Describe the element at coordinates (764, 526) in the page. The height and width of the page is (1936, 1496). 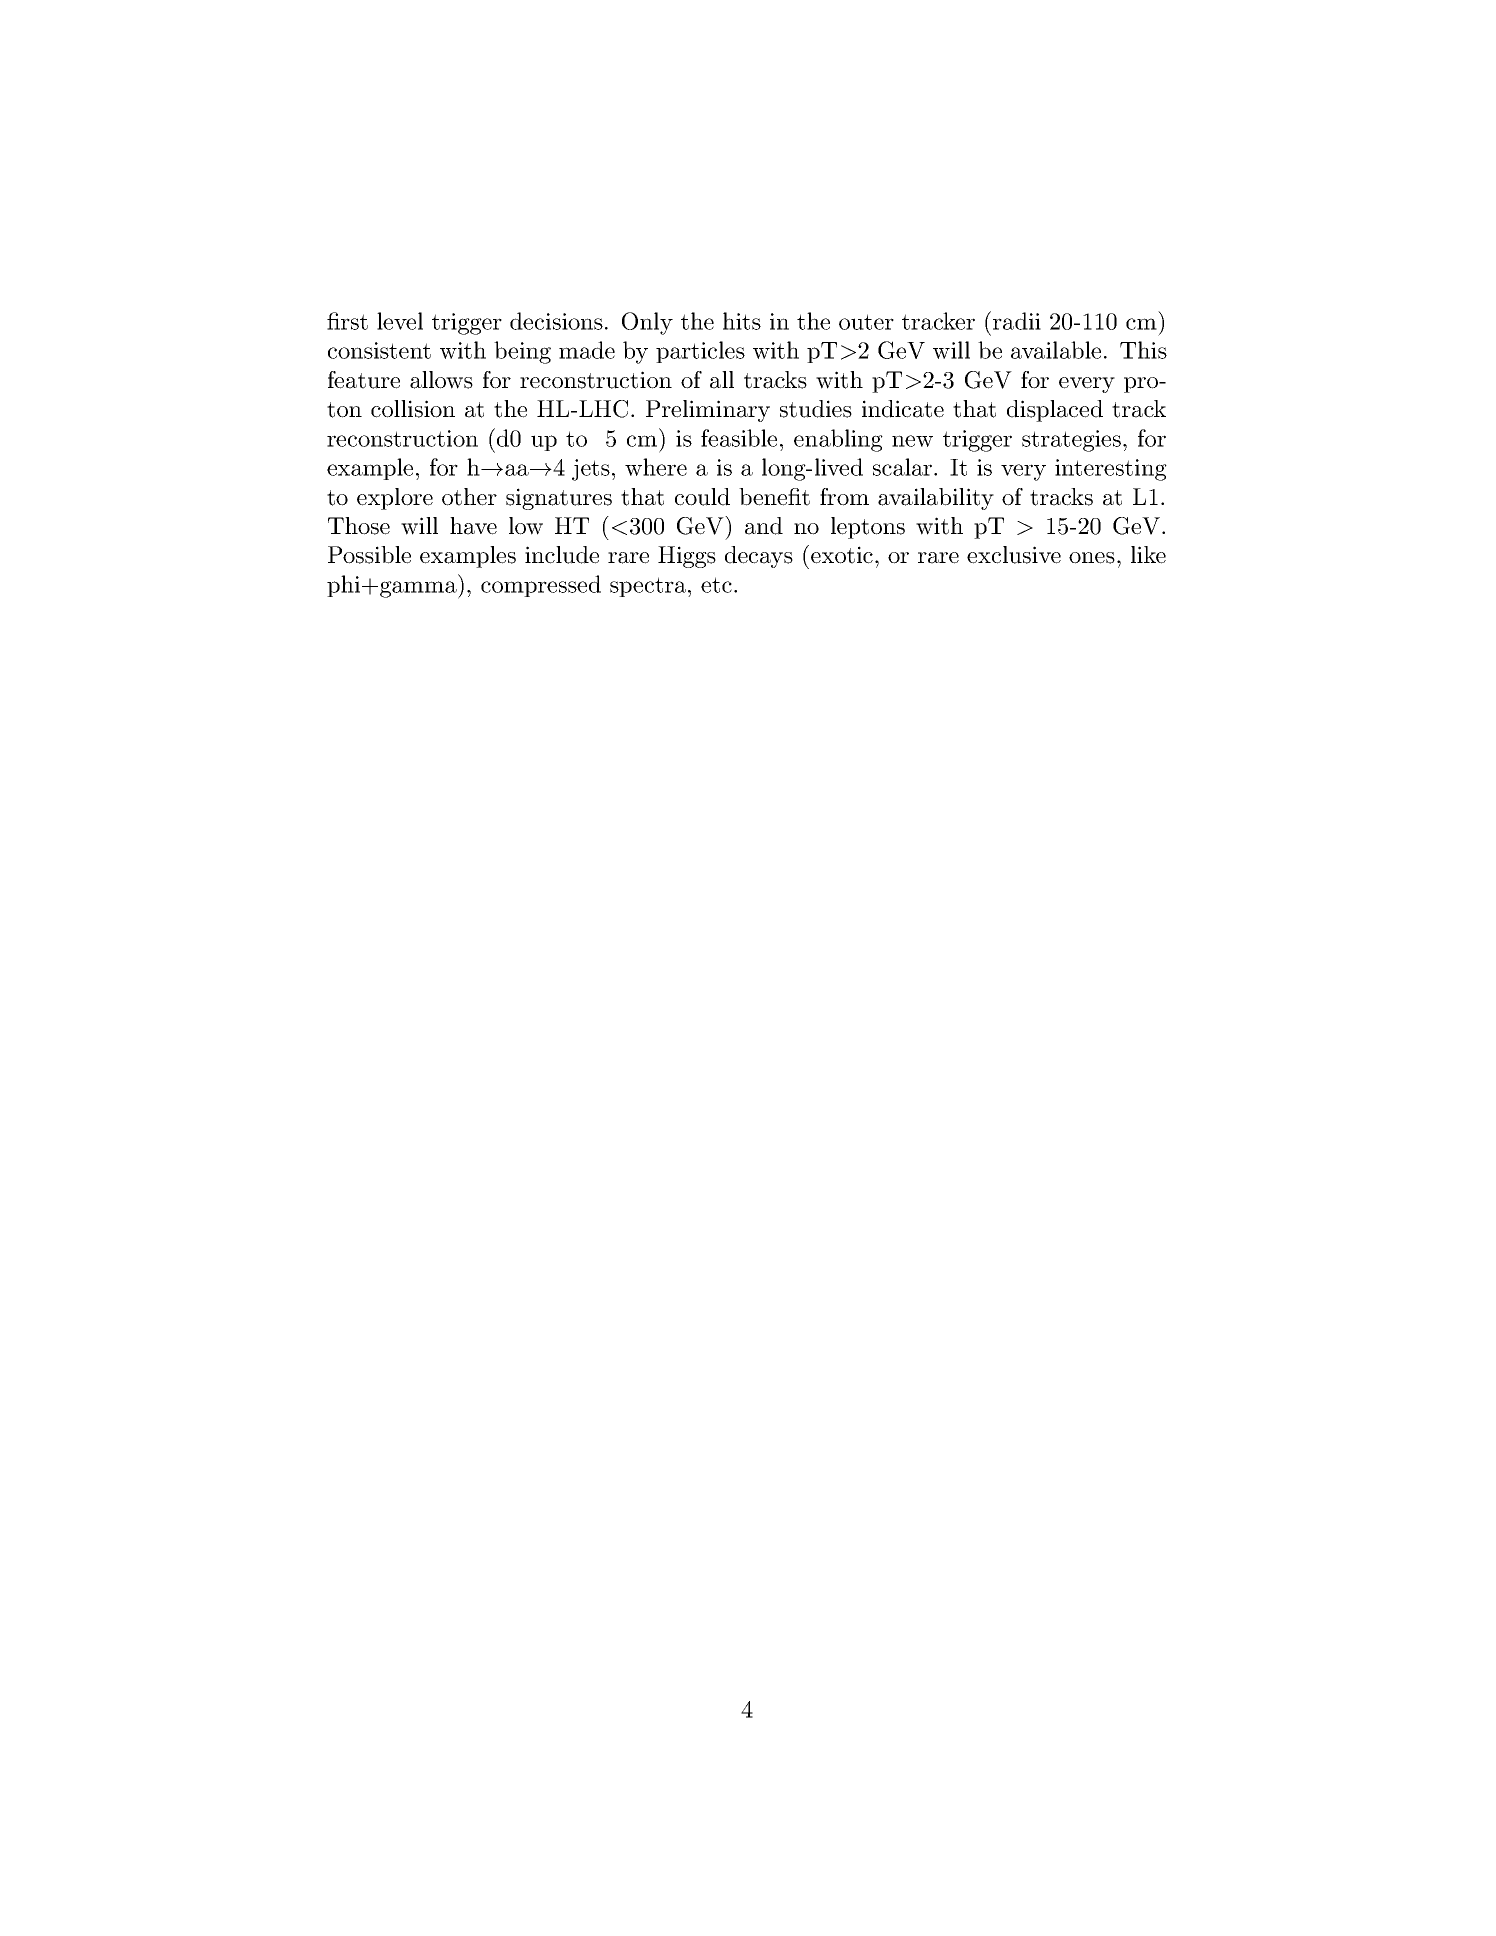
I see `and` at that location.
